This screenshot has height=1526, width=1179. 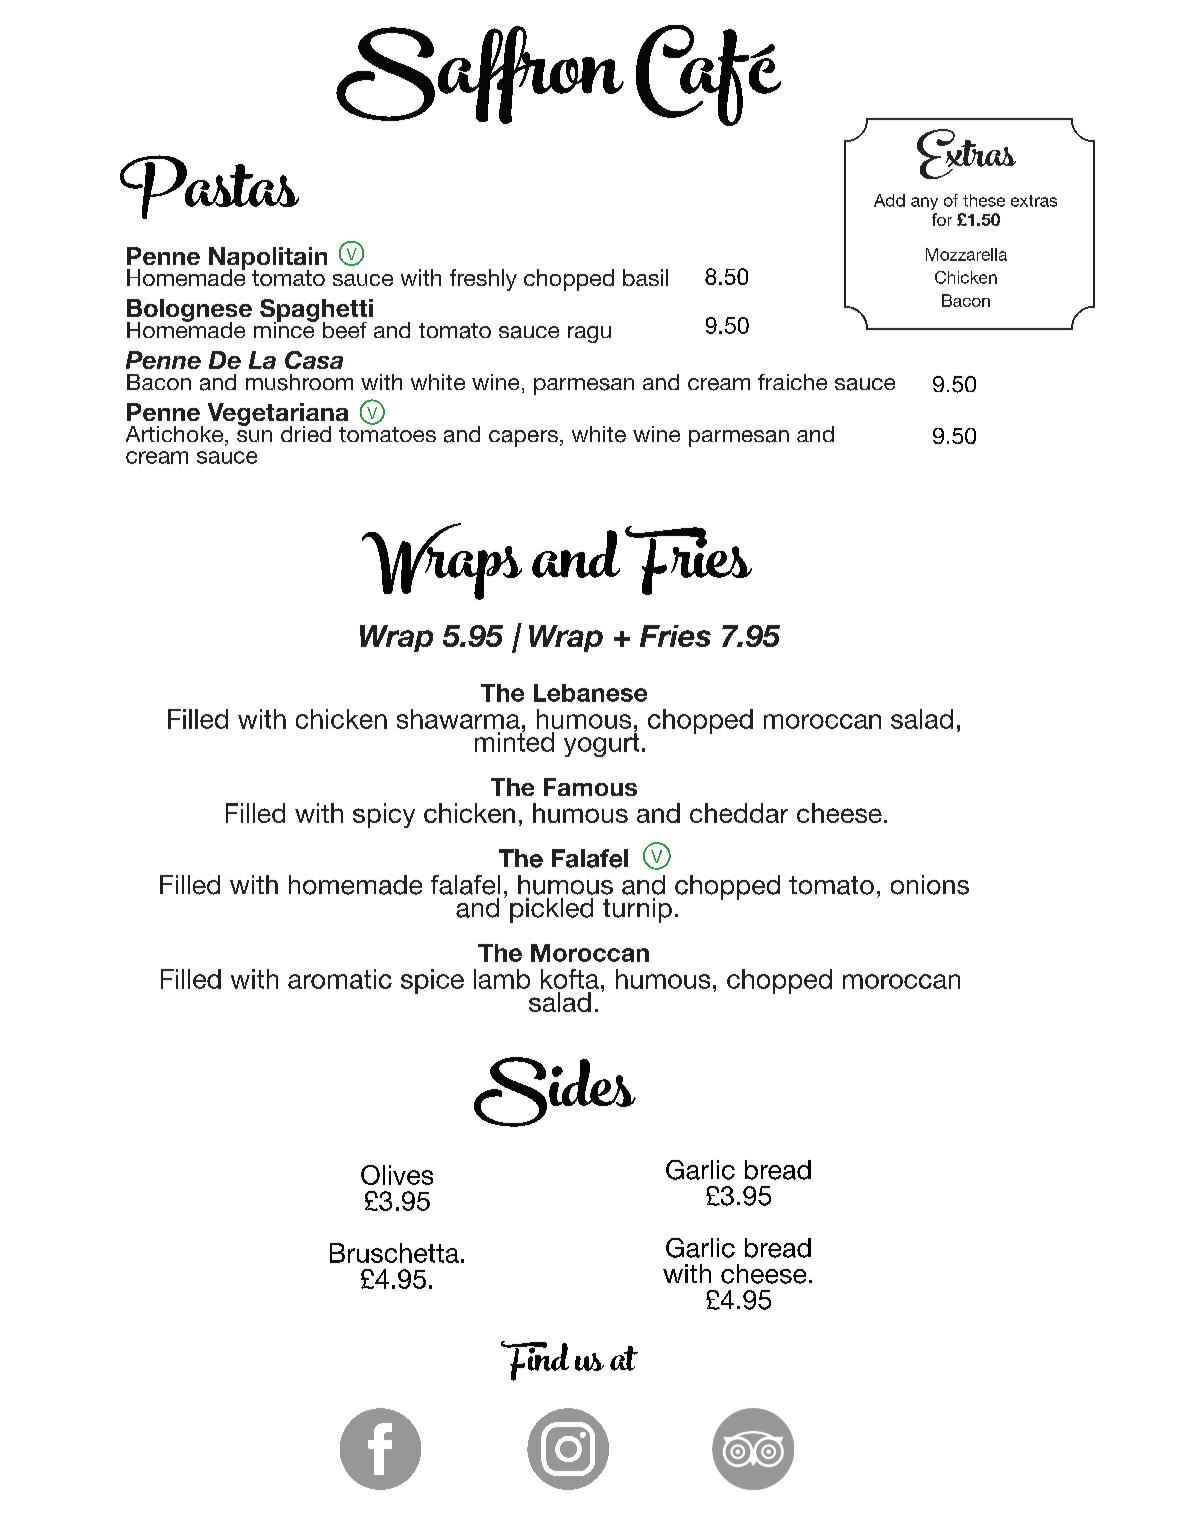 What do you see at coordinates (502, 979) in the screenshot?
I see `lamb` at bounding box center [502, 979].
